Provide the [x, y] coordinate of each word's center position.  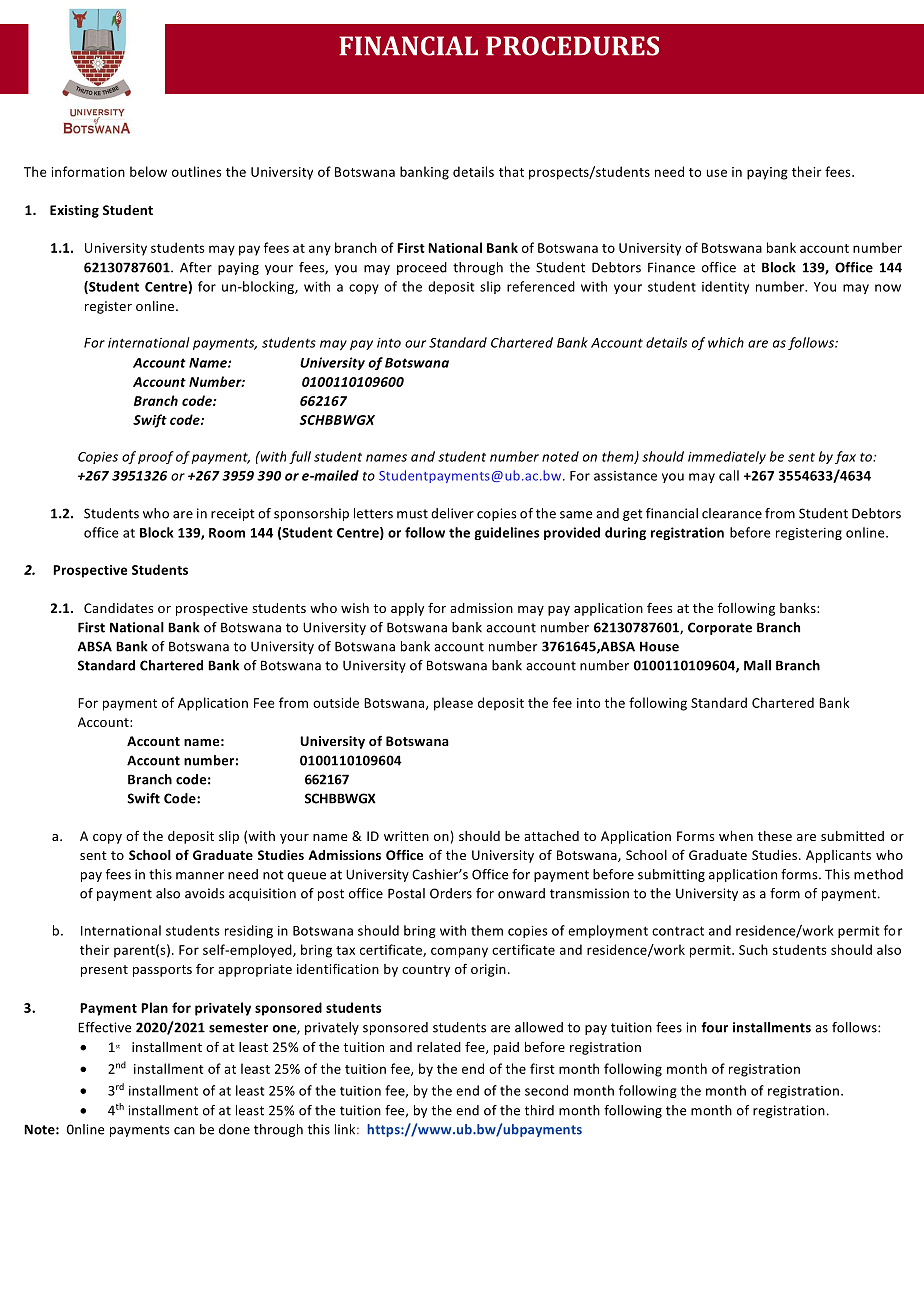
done [234, 1129]
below [148, 171]
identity [725, 287]
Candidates [118, 608]
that [511, 171]
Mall [757, 665]
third [539, 1110]
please [453, 704]
